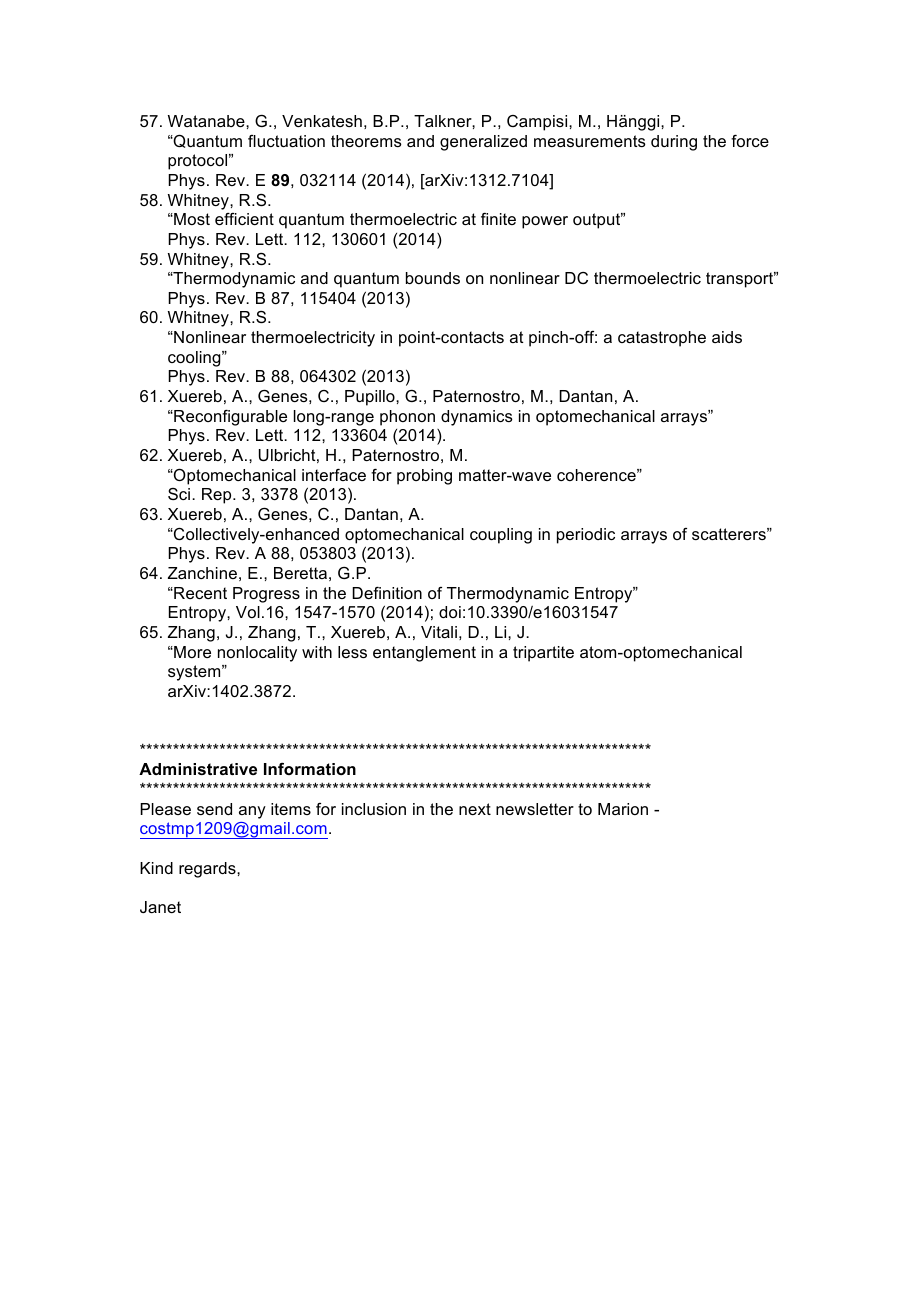 This image has height=1307, width=924. What do you see at coordinates (208, 870) in the image?
I see `regards` at bounding box center [208, 870].
